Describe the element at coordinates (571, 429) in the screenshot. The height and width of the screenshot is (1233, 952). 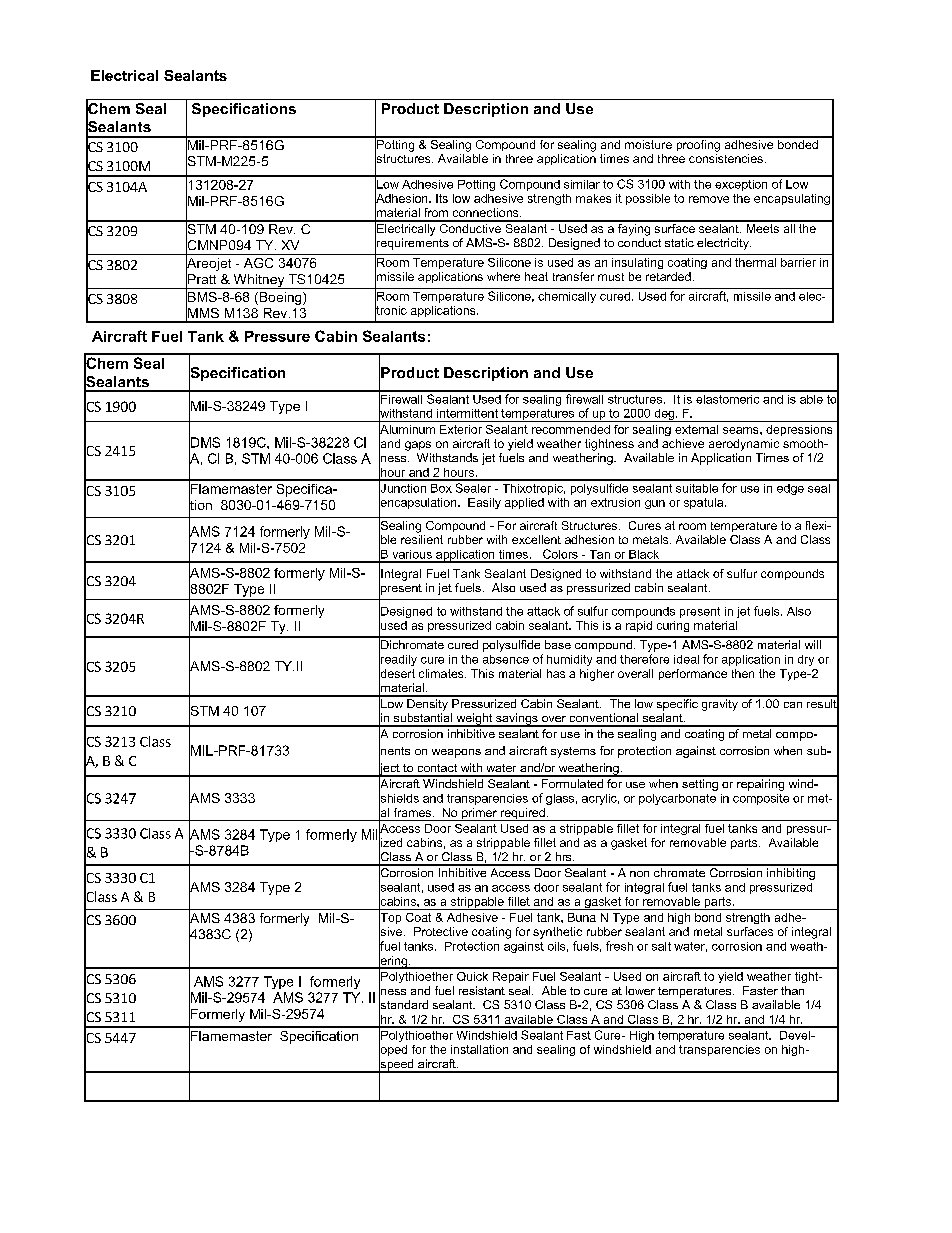
I see `recommended` at that location.
